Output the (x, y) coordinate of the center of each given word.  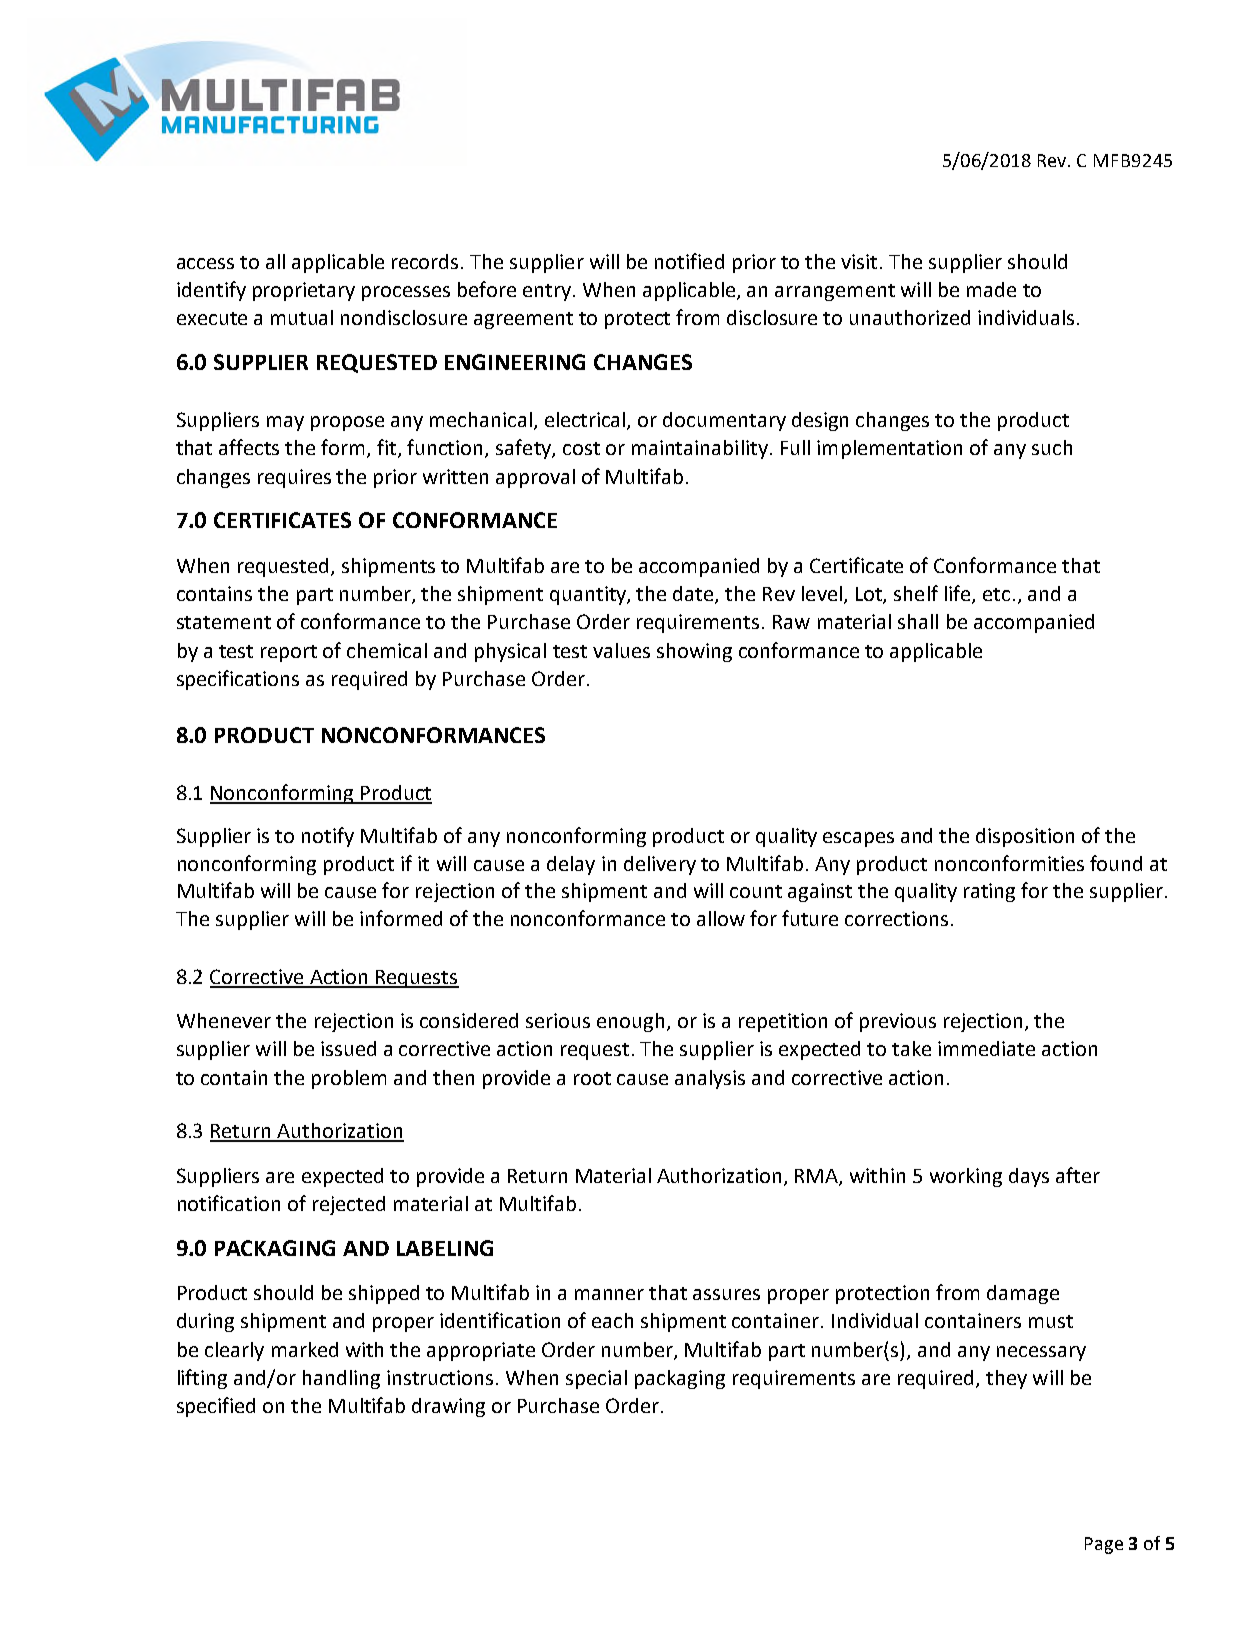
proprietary (304, 291)
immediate (986, 1048)
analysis (710, 1079)
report (289, 653)
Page (1104, 1545)
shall (918, 621)
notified (689, 261)
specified (216, 1407)
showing (694, 652)
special (596, 1379)
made (991, 289)
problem (349, 1079)
